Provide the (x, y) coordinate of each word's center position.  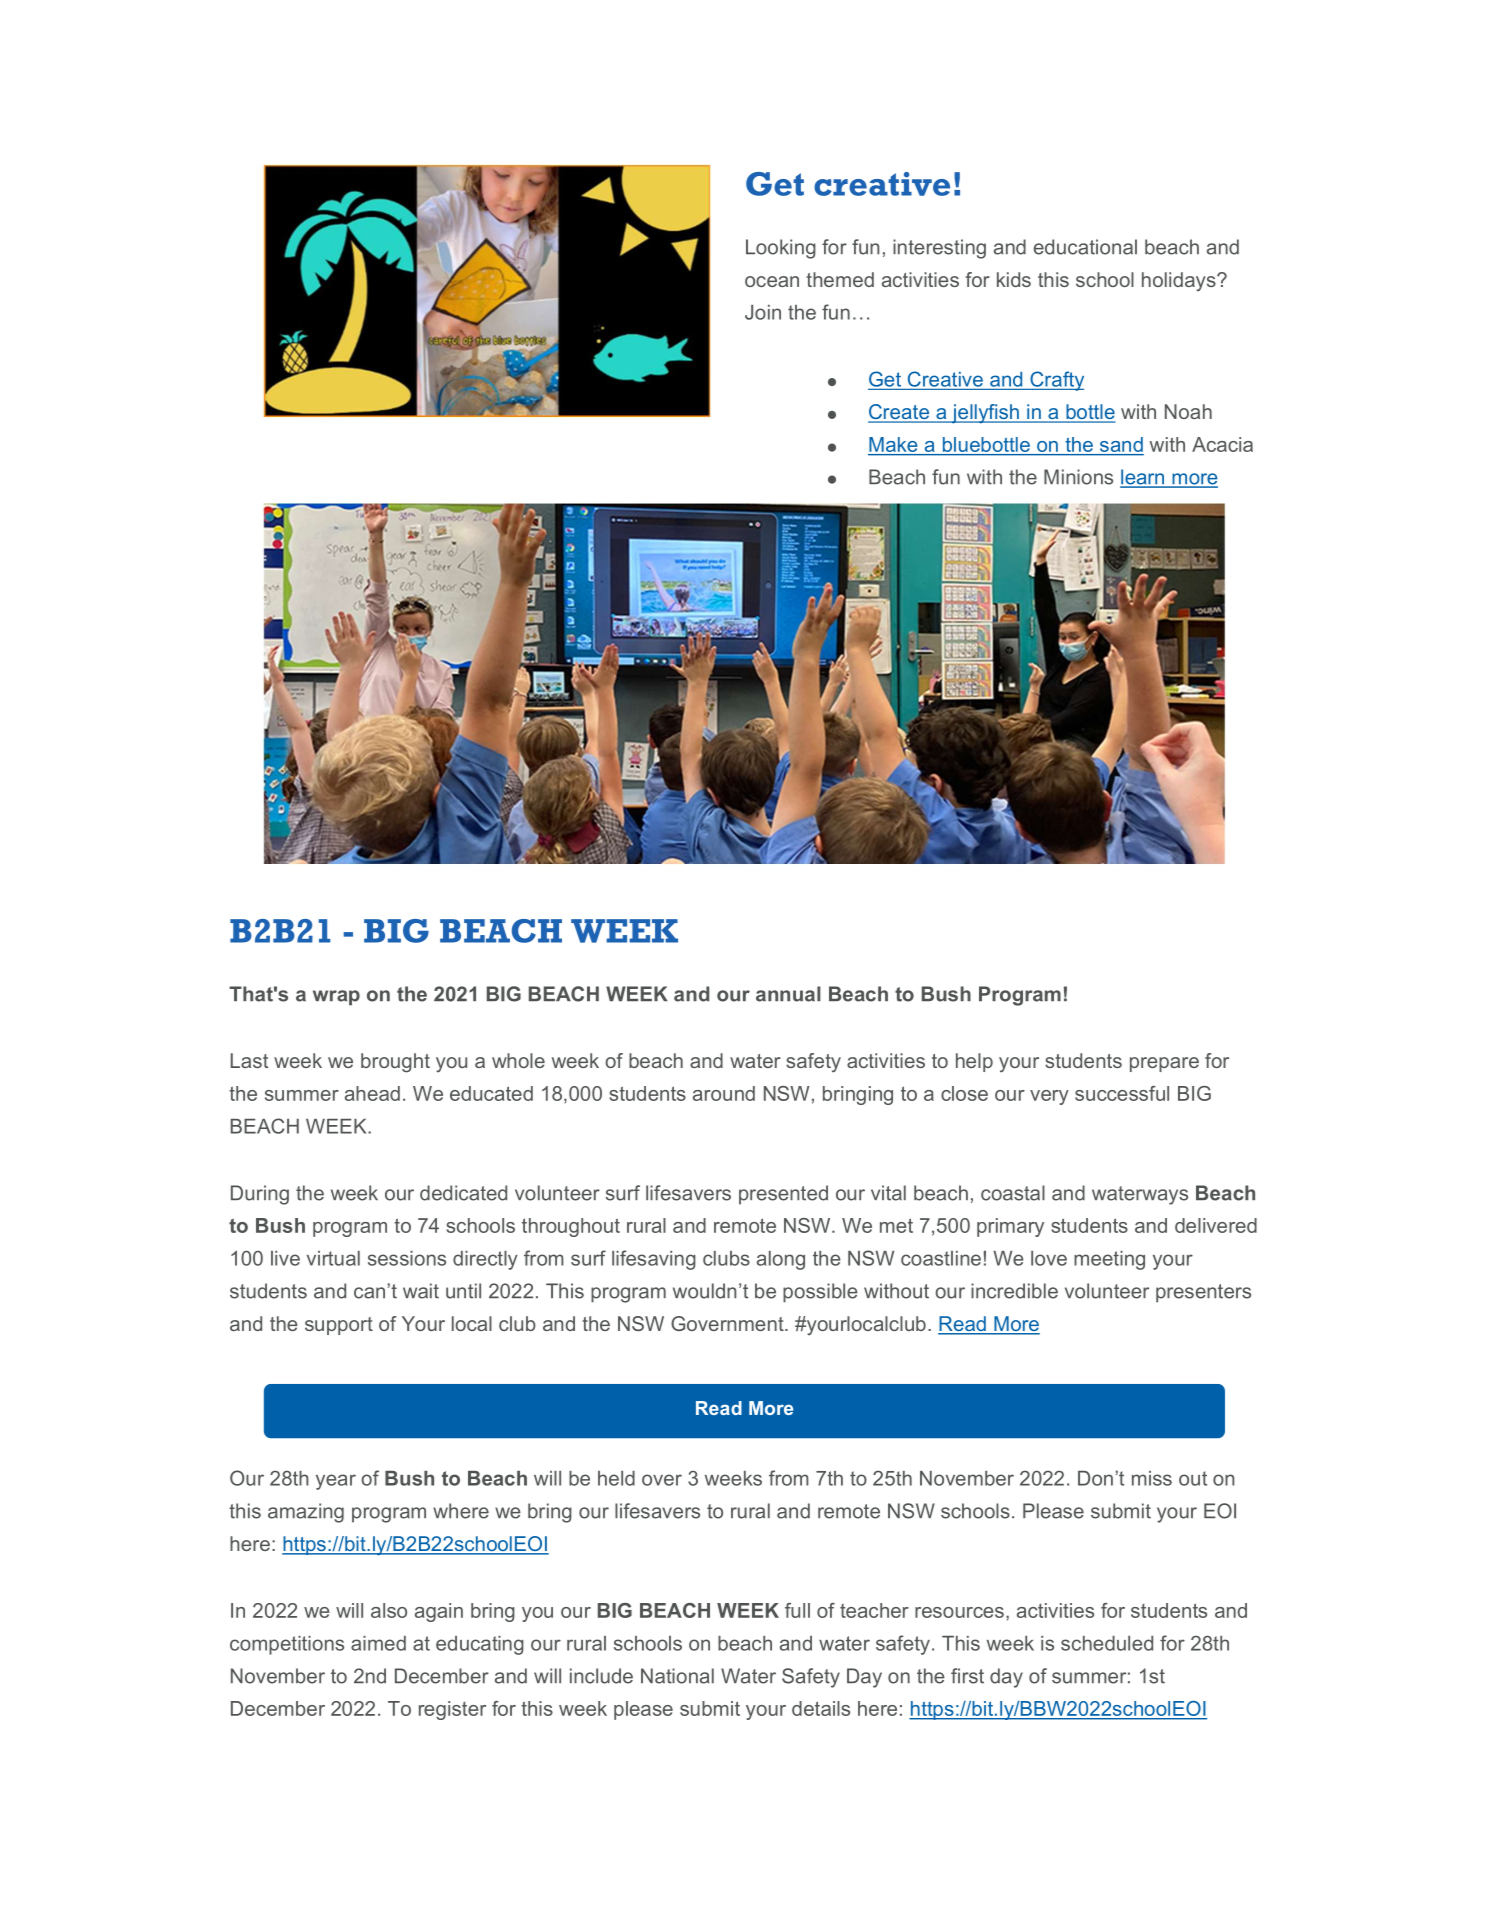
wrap (336, 998)
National (677, 1676)
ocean (772, 281)
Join (763, 312)
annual (788, 994)
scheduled (1107, 1643)
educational (1085, 247)
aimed (378, 1643)
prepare (1164, 1064)
